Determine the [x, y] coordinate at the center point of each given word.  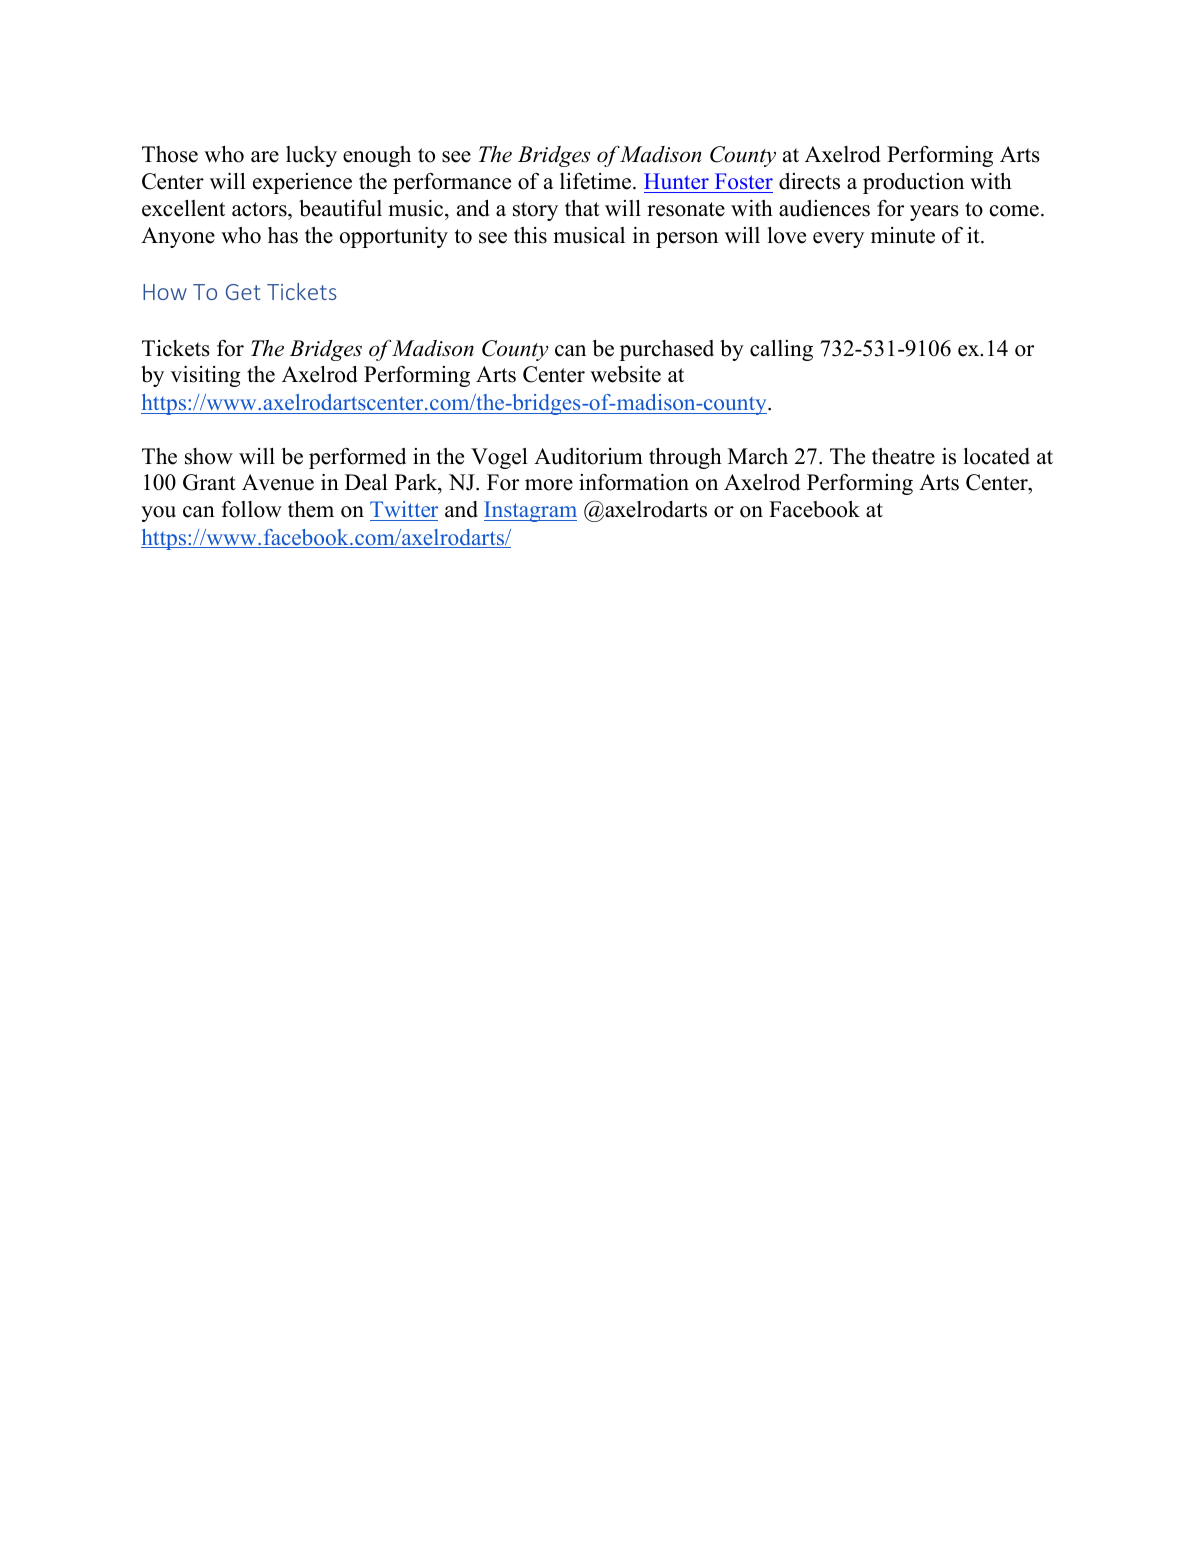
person [687, 240]
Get [243, 292]
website [625, 374]
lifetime [595, 181]
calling [781, 350]
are [265, 157]
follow [252, 509]
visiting [206, 376]
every [838, 240]
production [913, 183]
